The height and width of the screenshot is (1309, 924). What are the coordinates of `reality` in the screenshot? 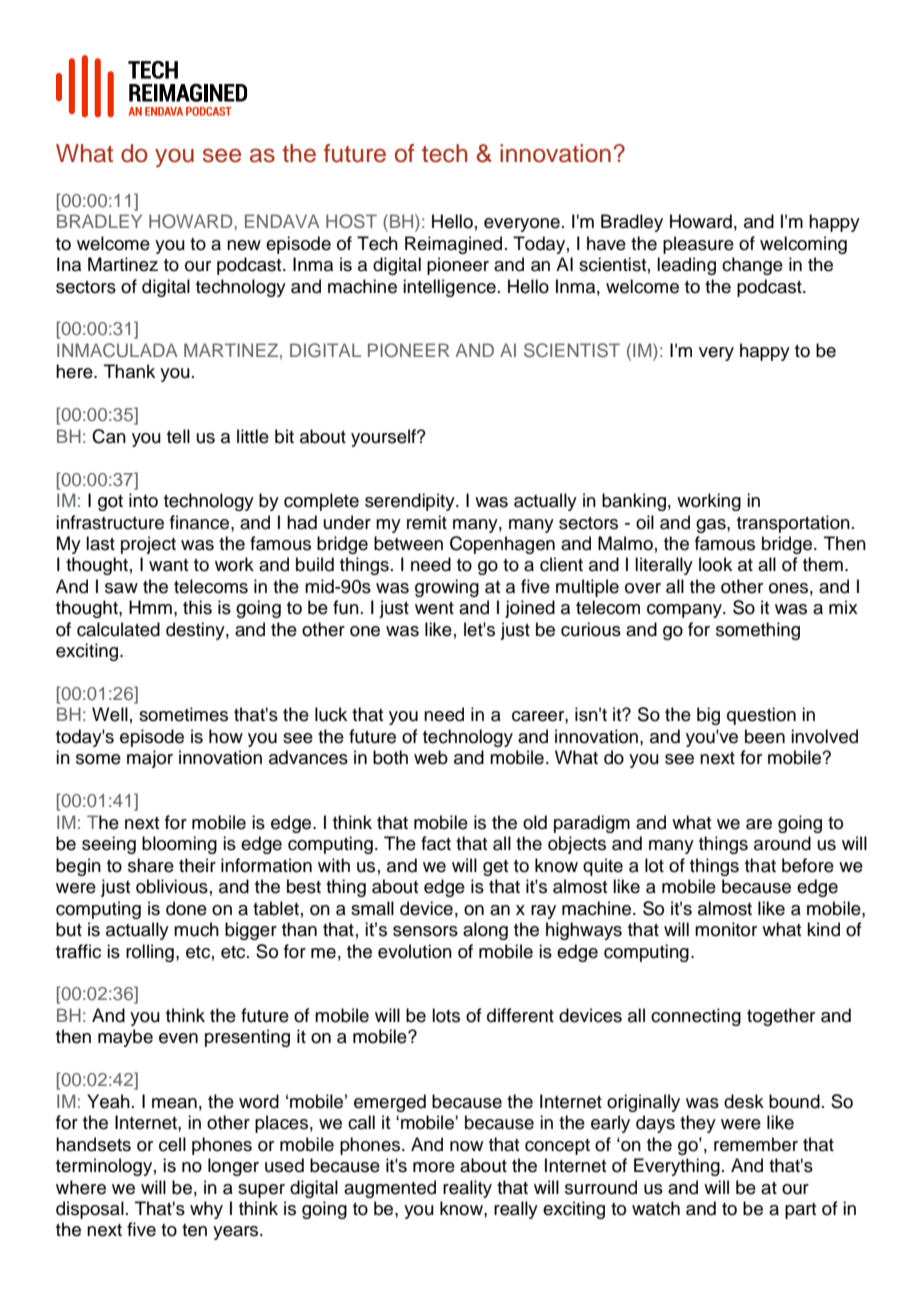 It's located at (467, 1189).
